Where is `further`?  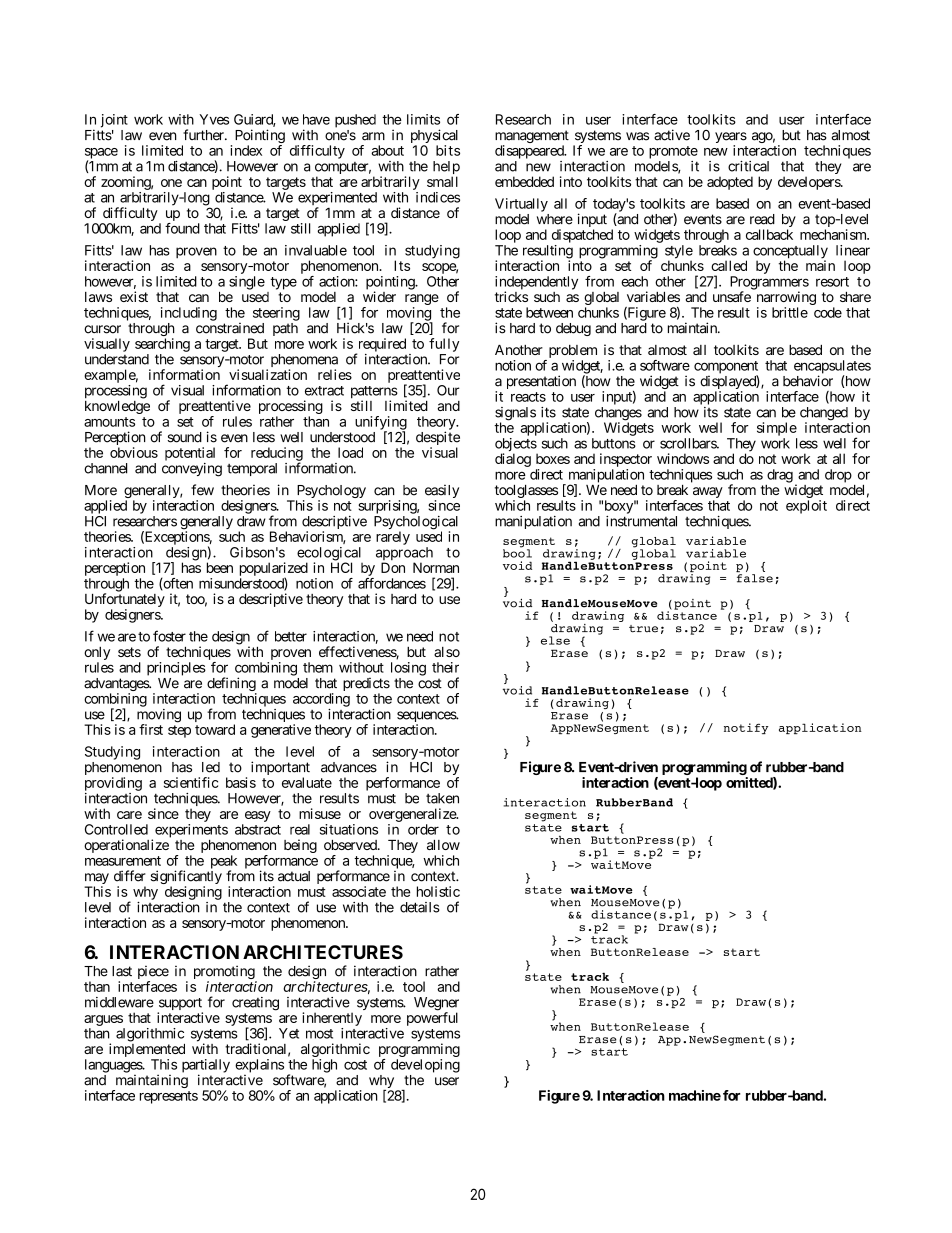
further is located at coordinates (204, 135).
